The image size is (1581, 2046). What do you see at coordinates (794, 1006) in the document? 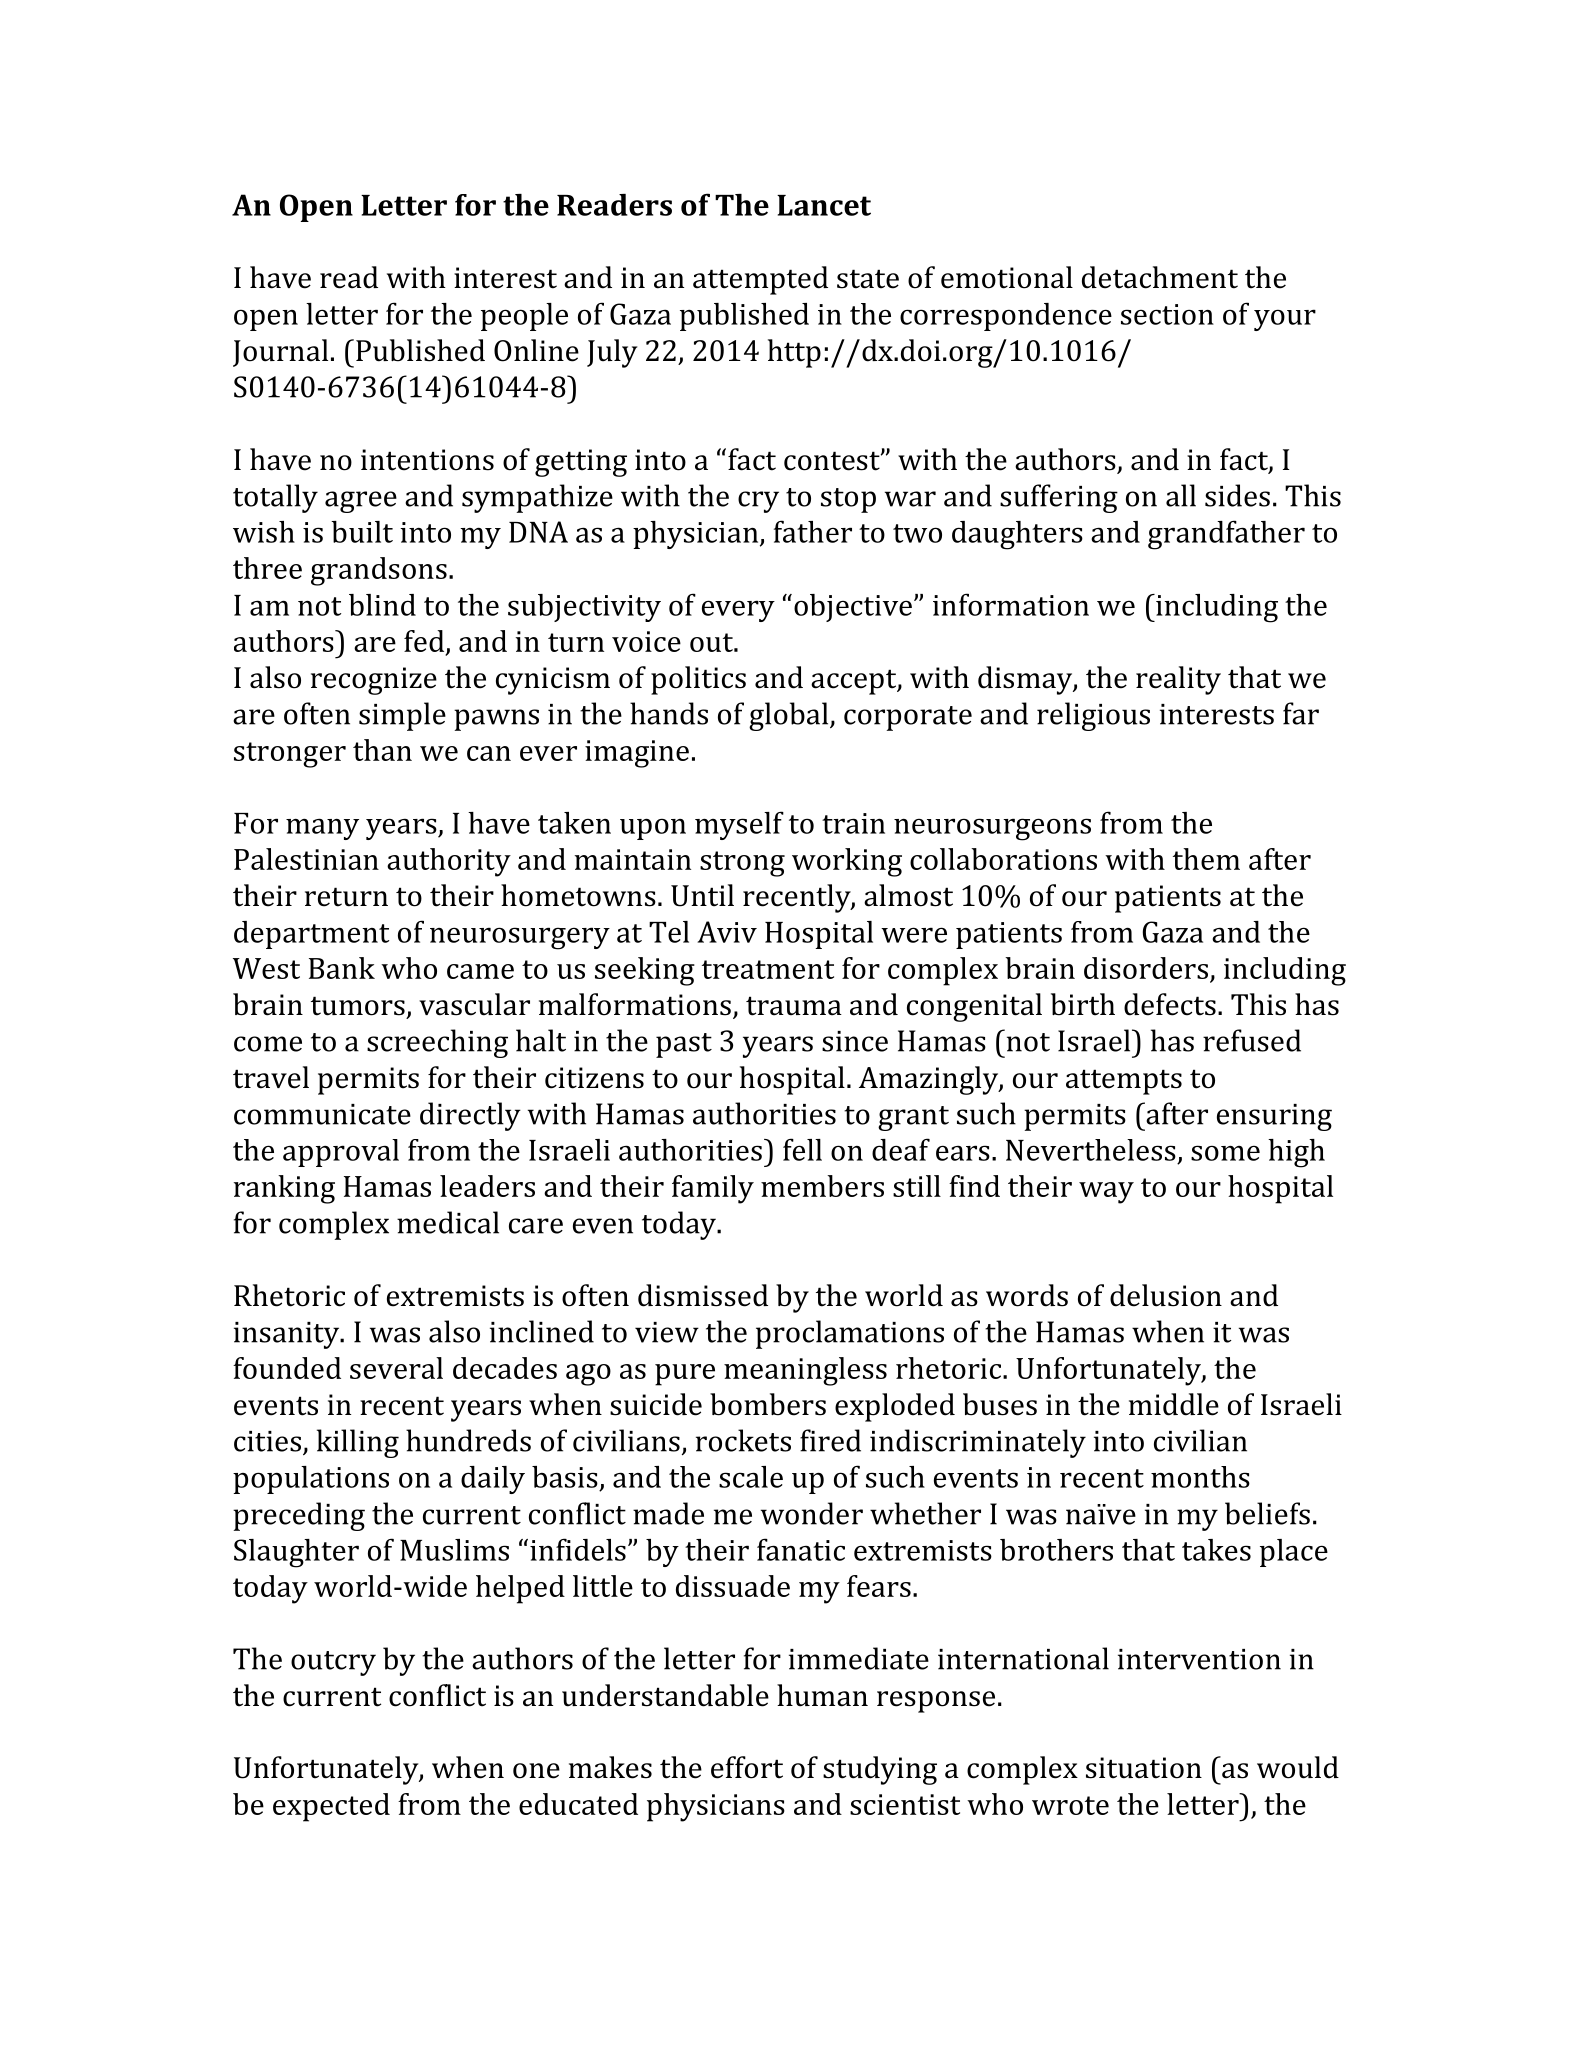
I see `trauma` at bounding box center [794, 1006].
